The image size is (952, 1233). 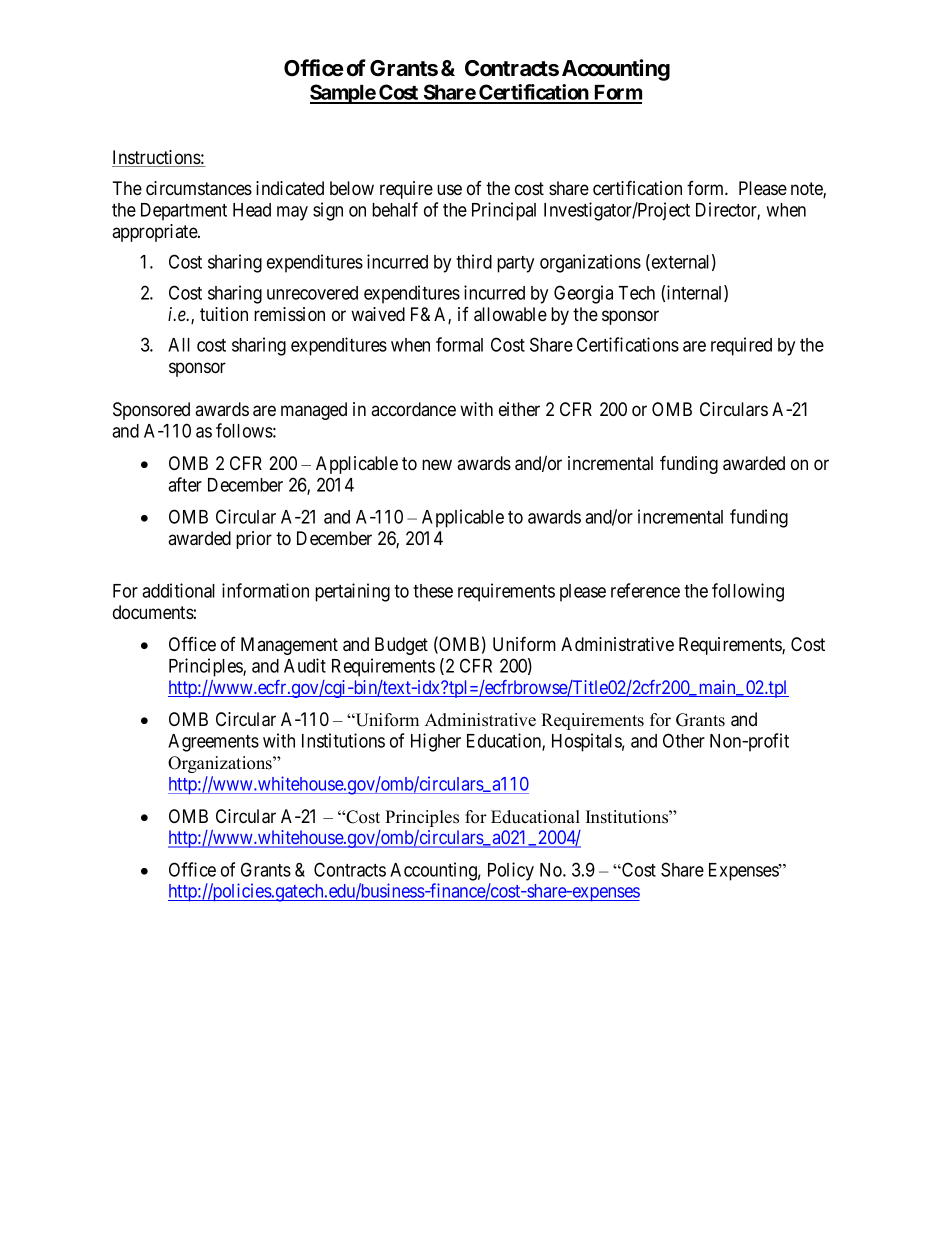 What do you see at coordinates (289, 646) in the page?
I see `Management` at bounding box center [289, 646].
